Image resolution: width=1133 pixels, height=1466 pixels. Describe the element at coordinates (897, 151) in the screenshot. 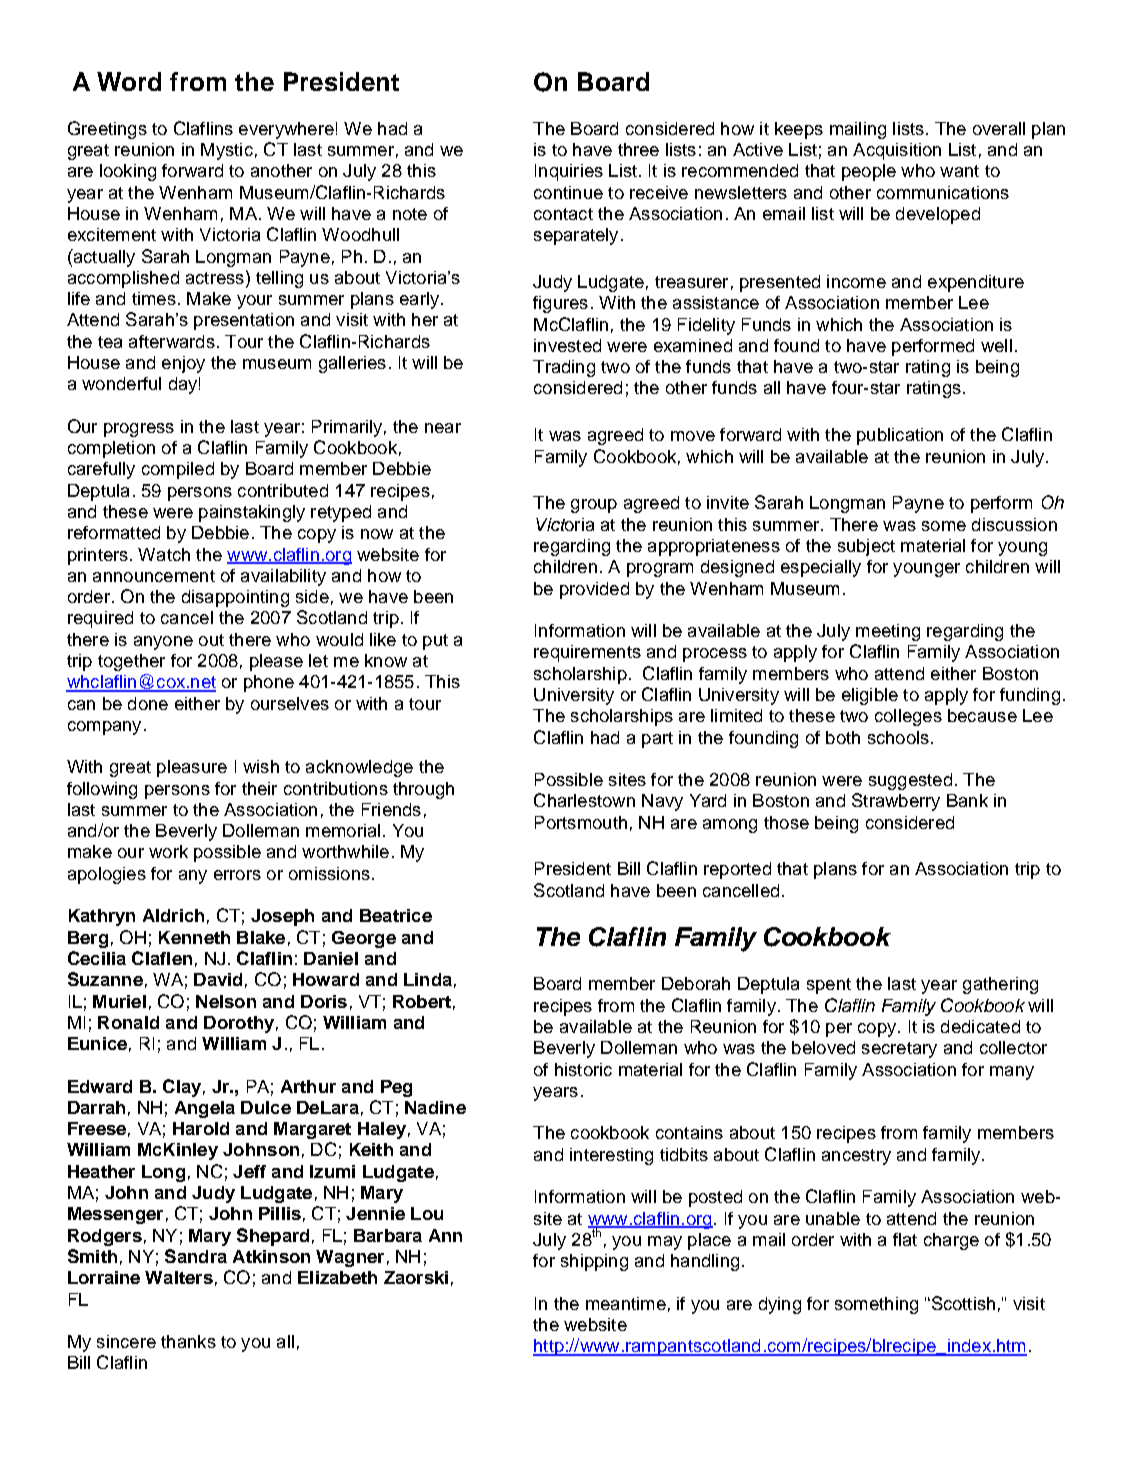

I see `Acquisition` at that location.
